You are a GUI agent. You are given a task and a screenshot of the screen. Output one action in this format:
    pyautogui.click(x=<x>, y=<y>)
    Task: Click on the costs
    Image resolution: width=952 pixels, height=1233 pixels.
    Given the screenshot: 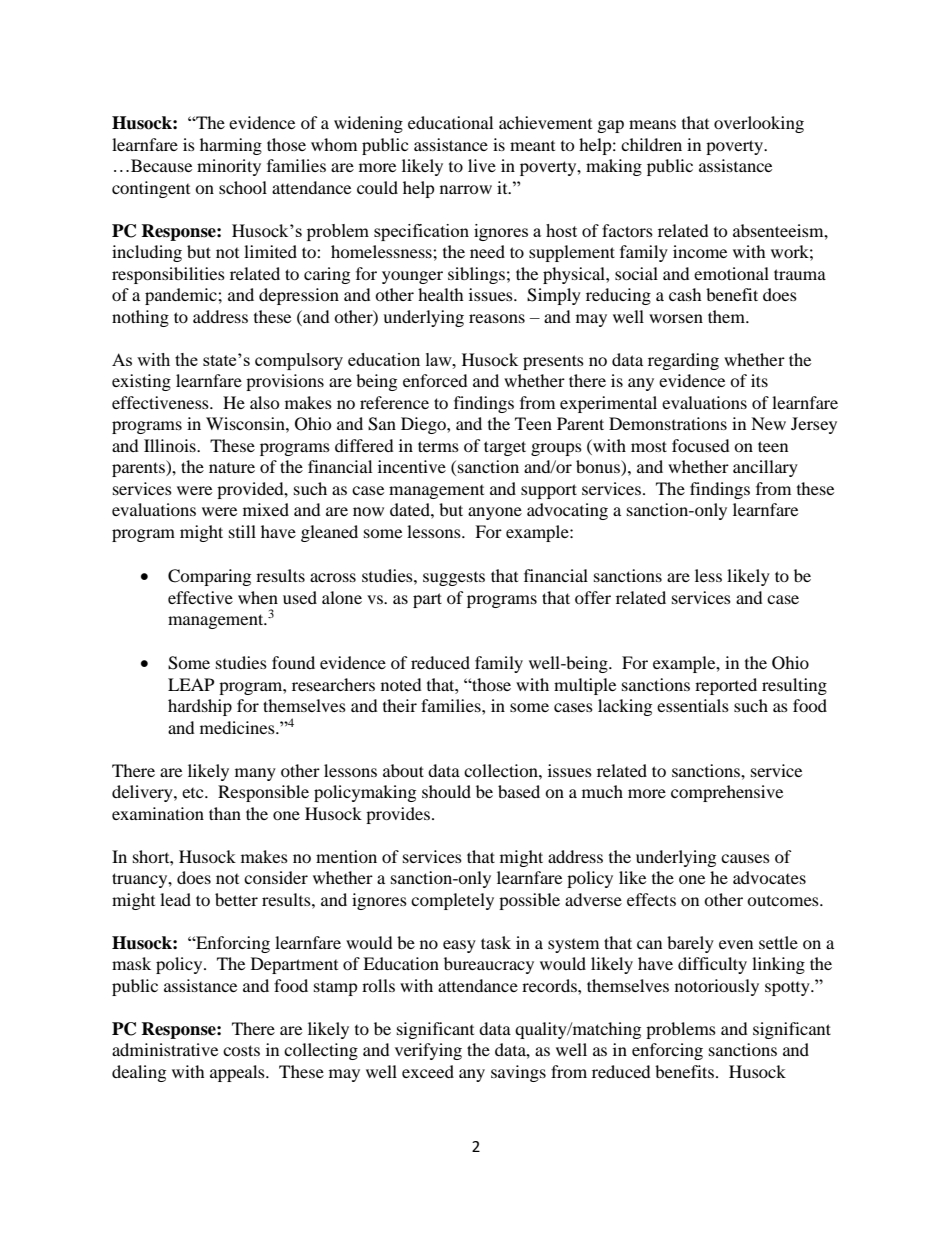 What is the action you would take?
    pyautogui.click(x=241, y=1050)
